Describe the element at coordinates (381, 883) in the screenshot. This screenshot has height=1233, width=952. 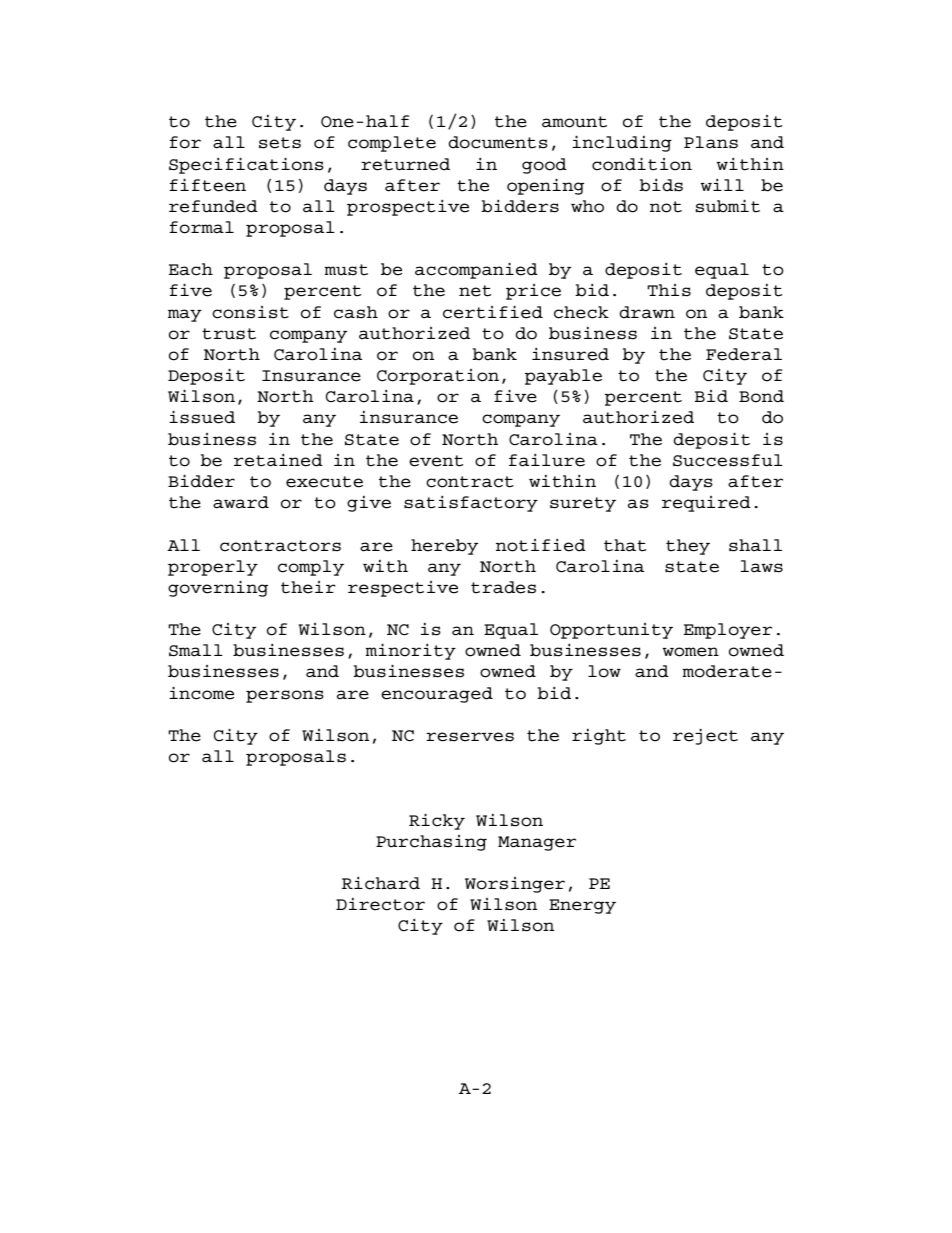
I see `Richard` at that location.
